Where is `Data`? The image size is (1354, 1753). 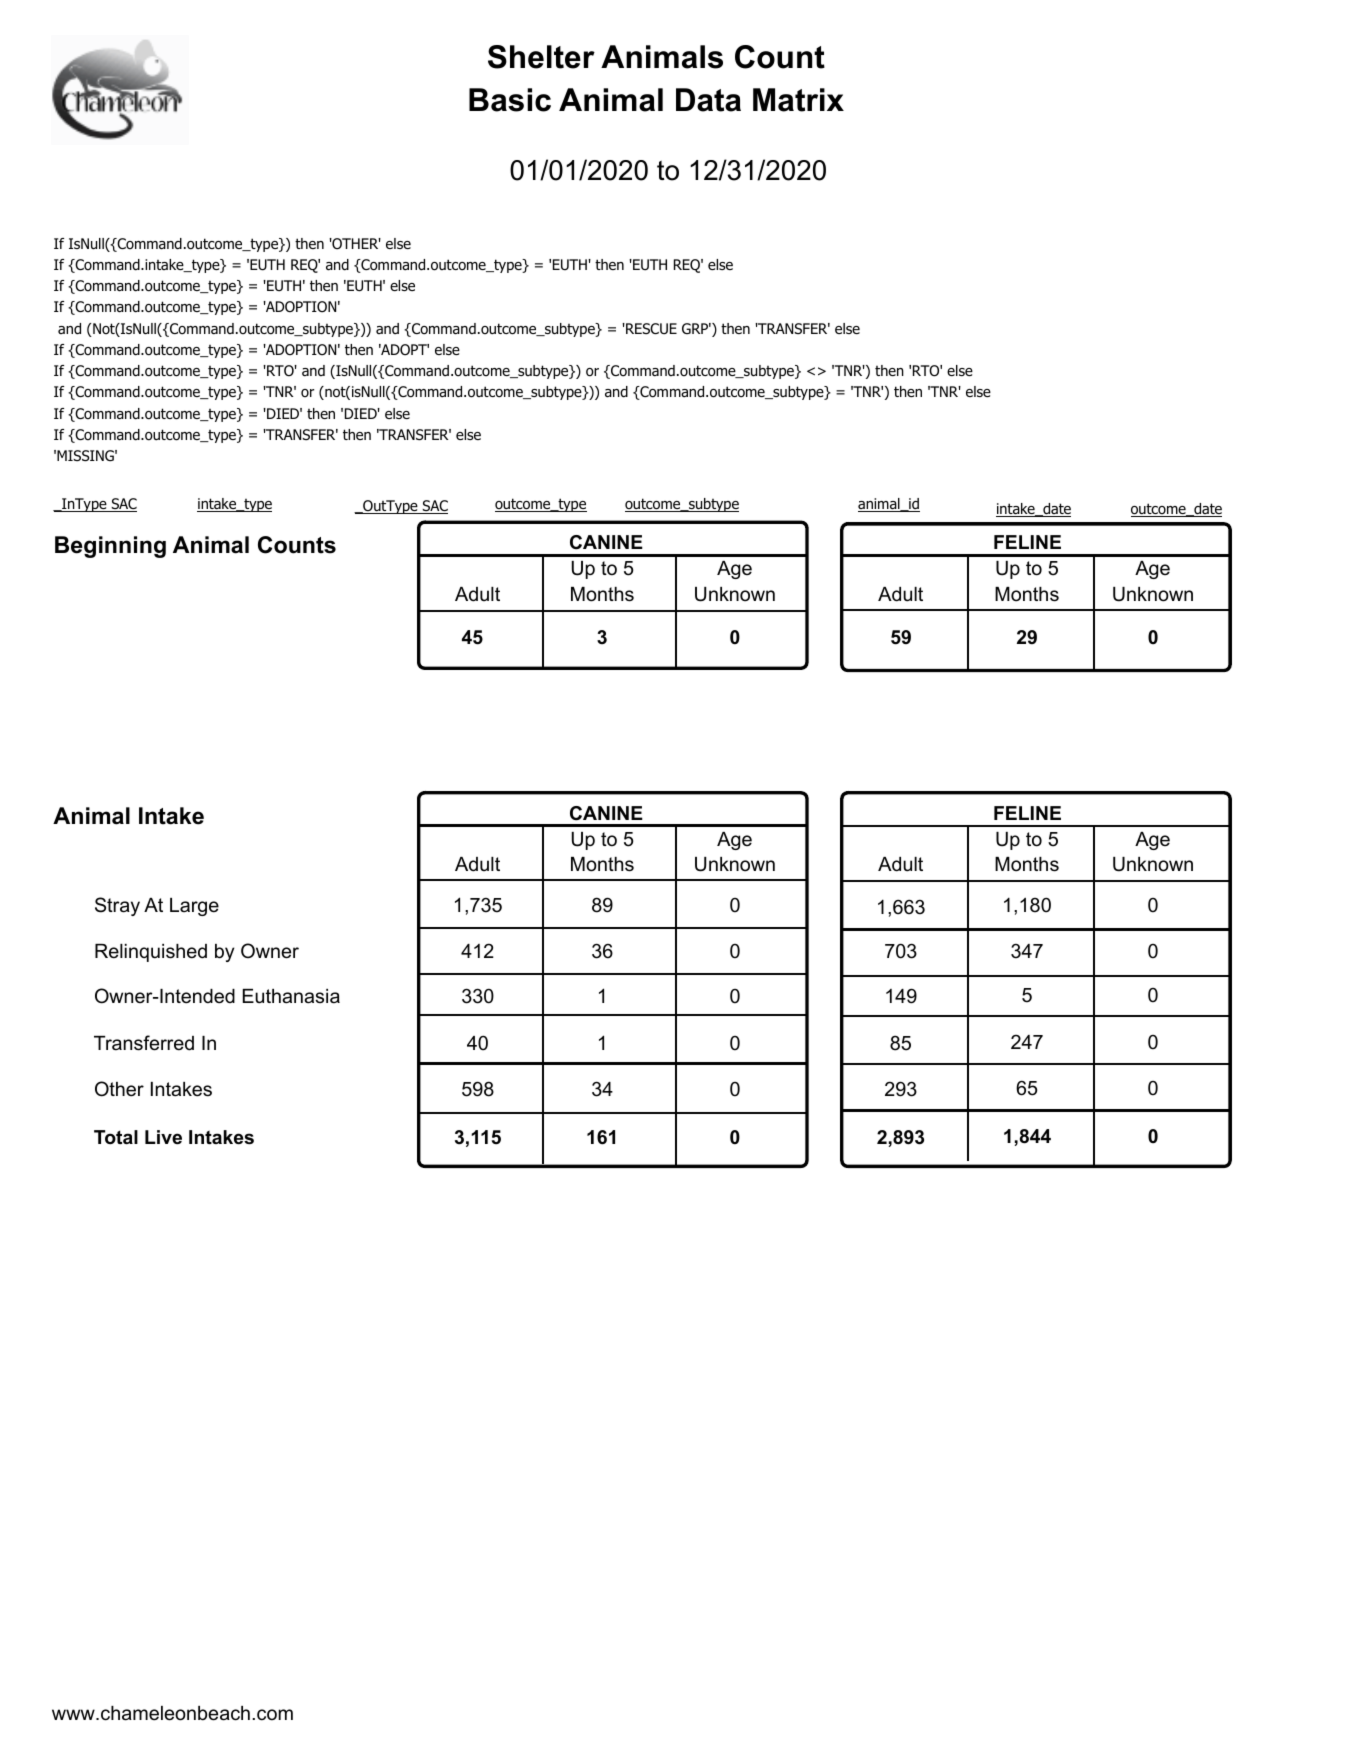 Data is located at coordinates (708, 100).
